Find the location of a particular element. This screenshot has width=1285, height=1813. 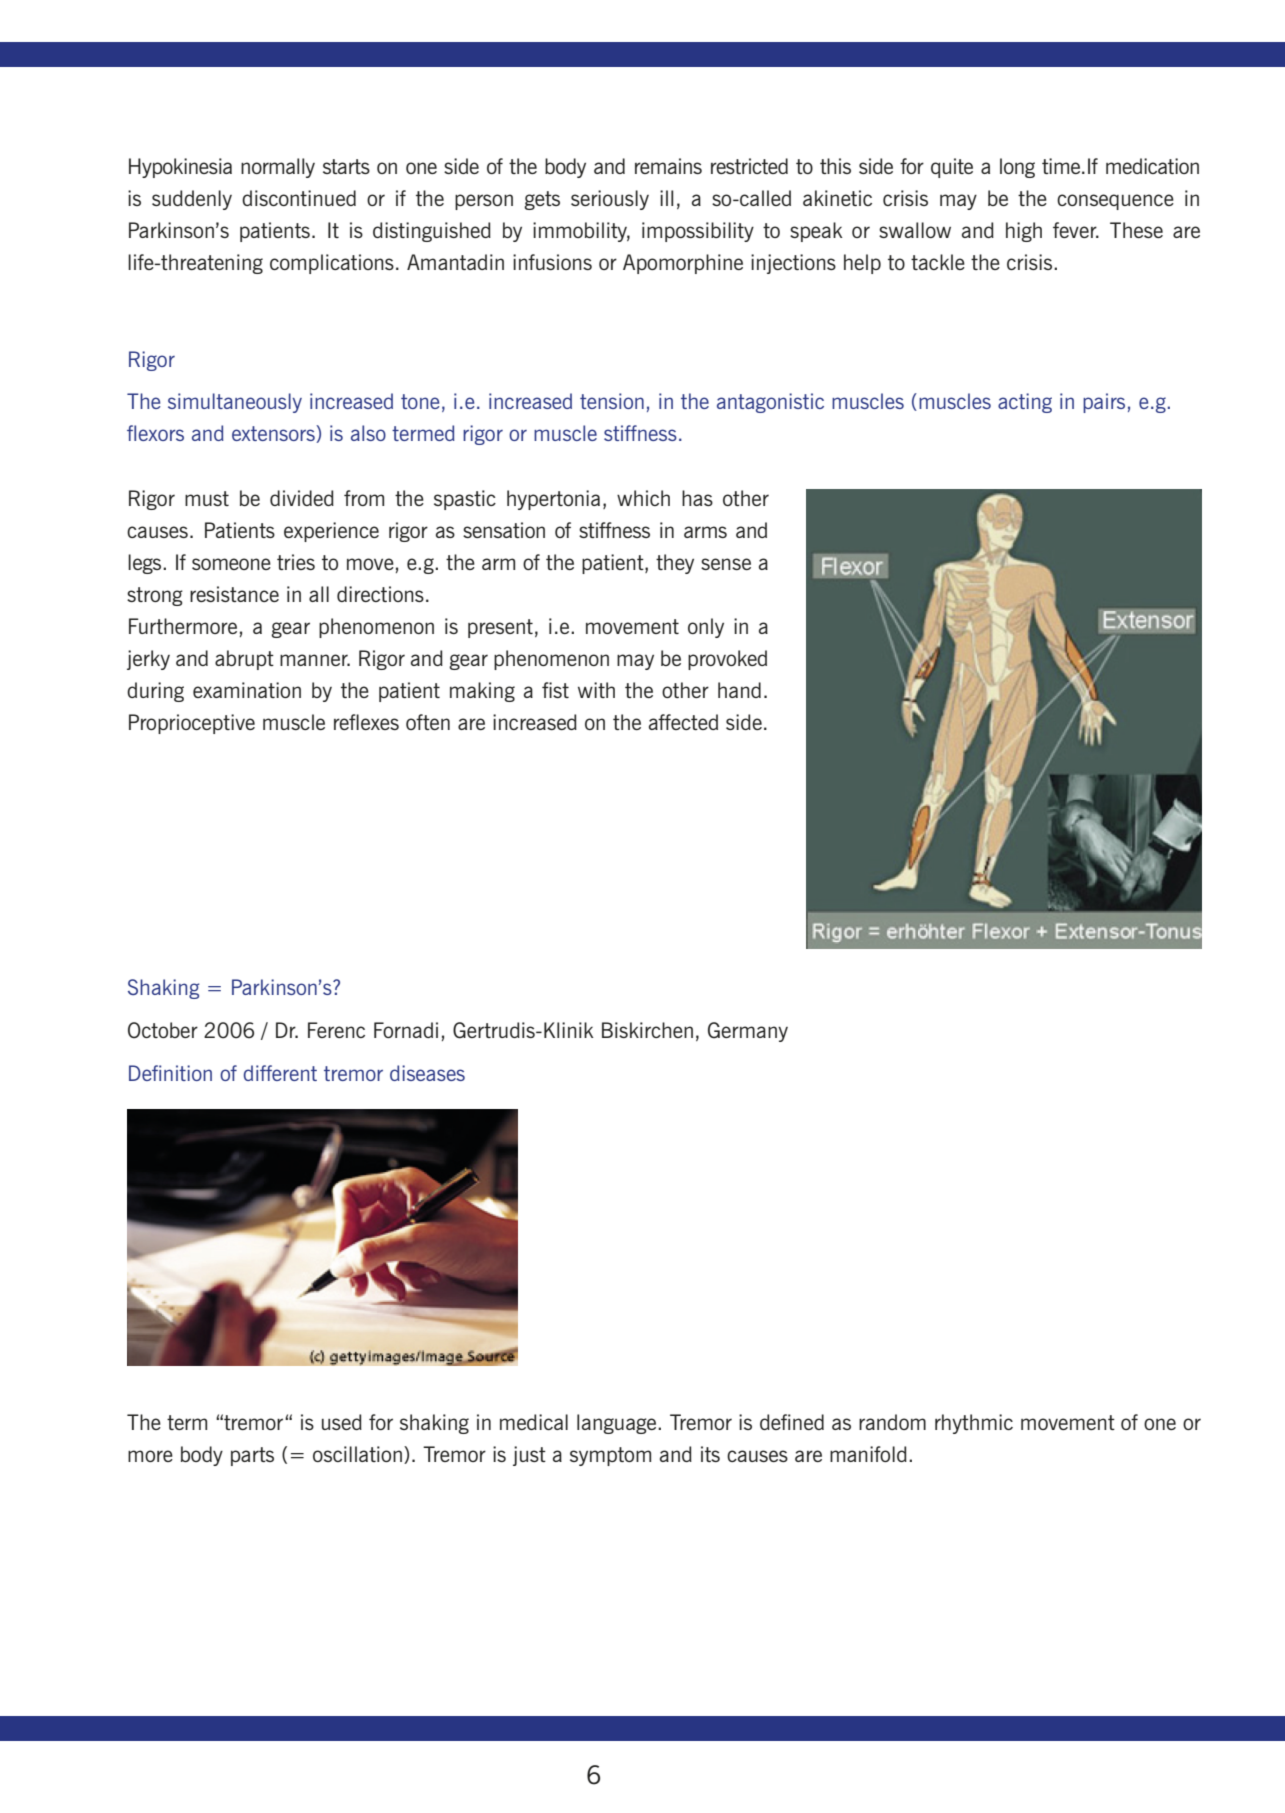

discontinued is located at coordinates (299, 198).
